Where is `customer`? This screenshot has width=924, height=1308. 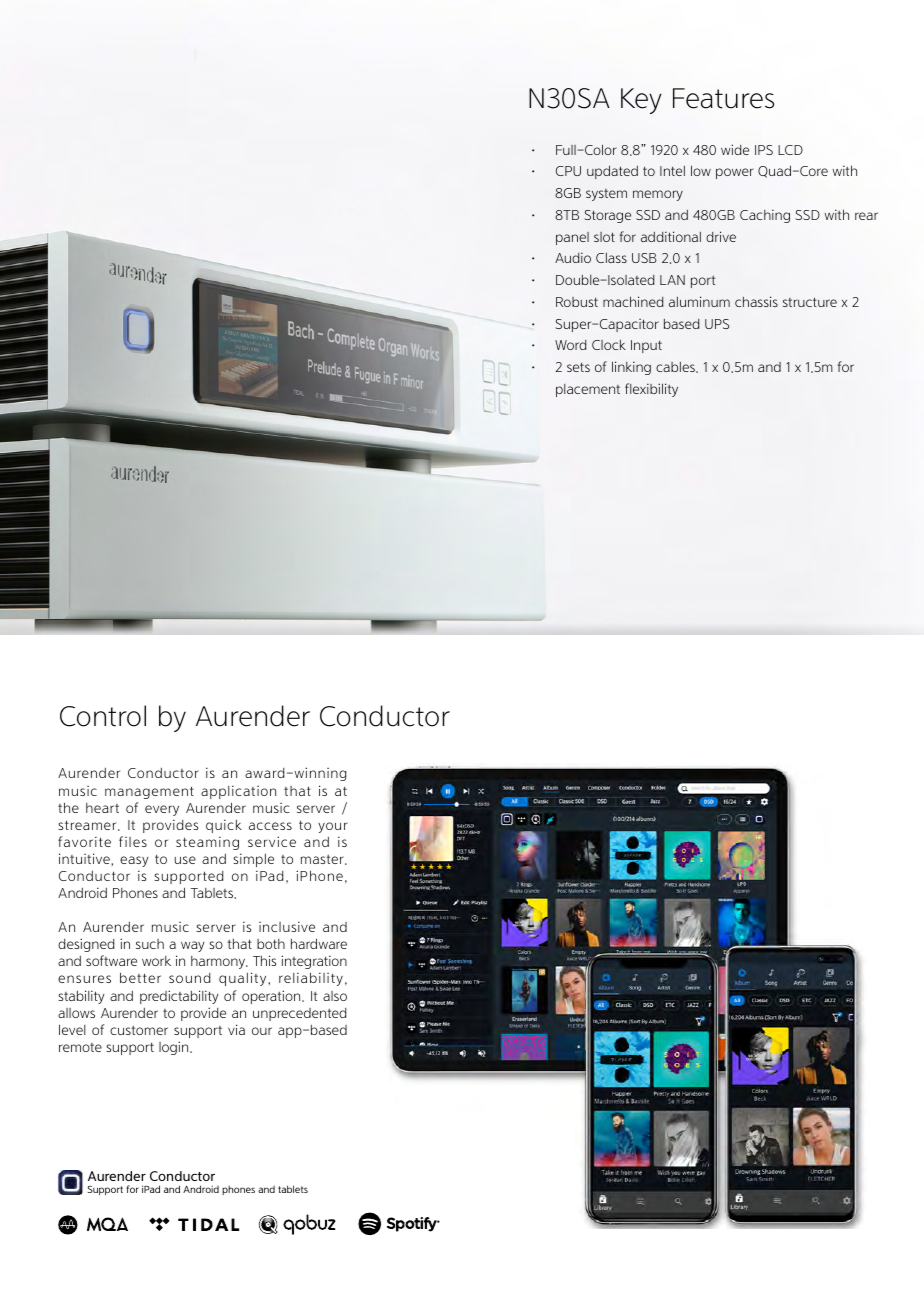
customer is located at coordinates (139, 1030).
